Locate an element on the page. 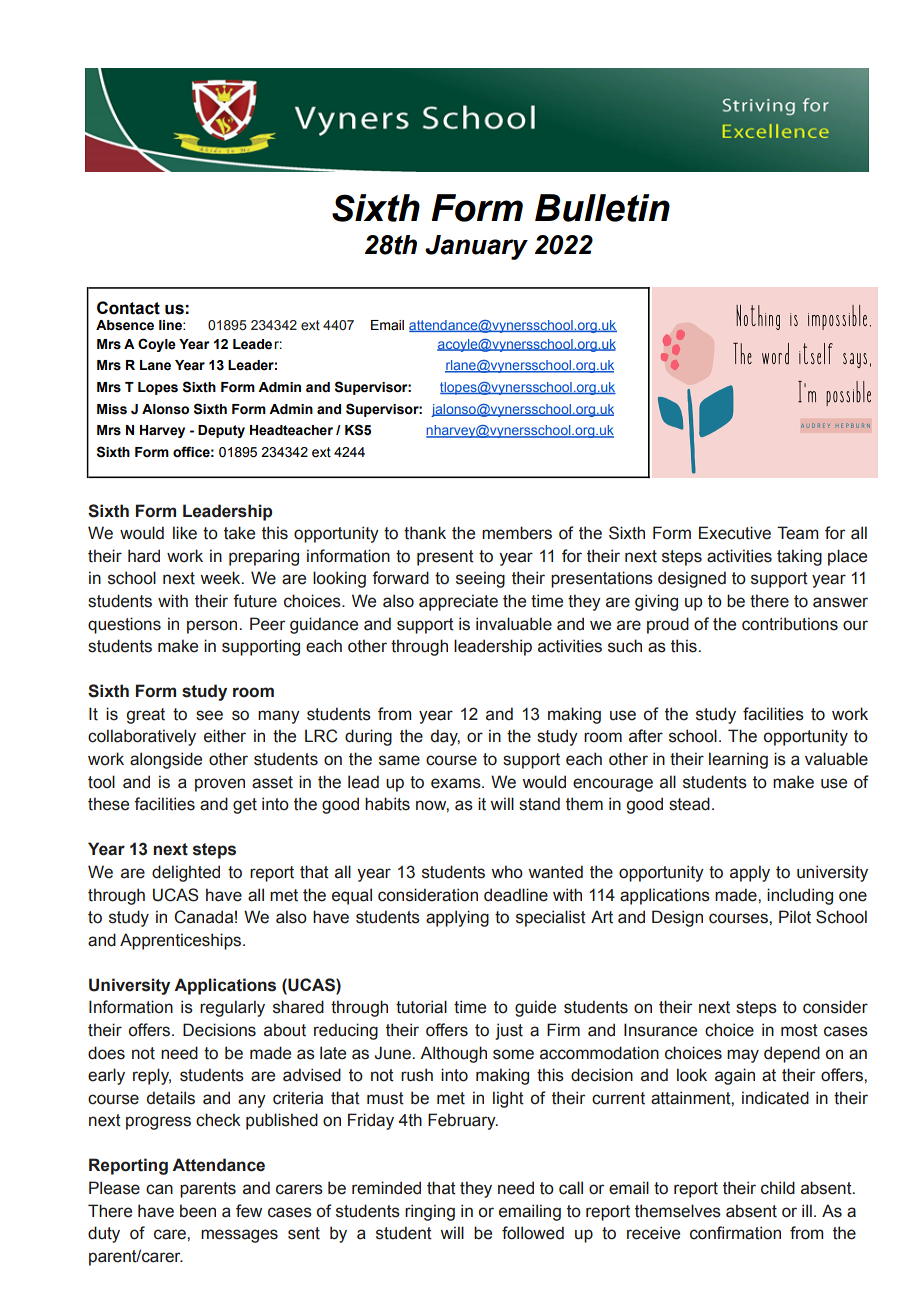  like is located at coordinates (185, 533).
